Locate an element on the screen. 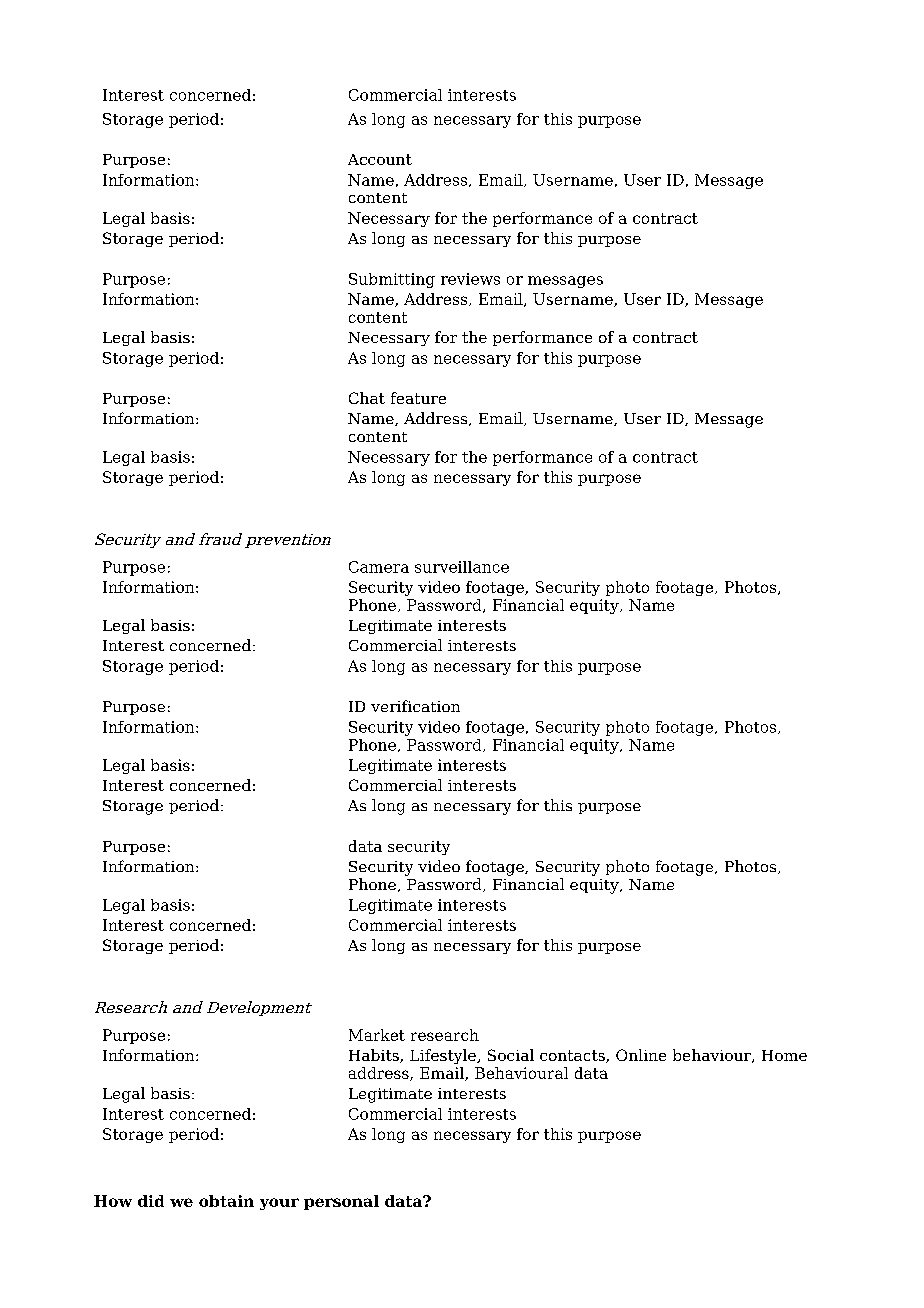  obtain is located at coordinates (226, 1201).
